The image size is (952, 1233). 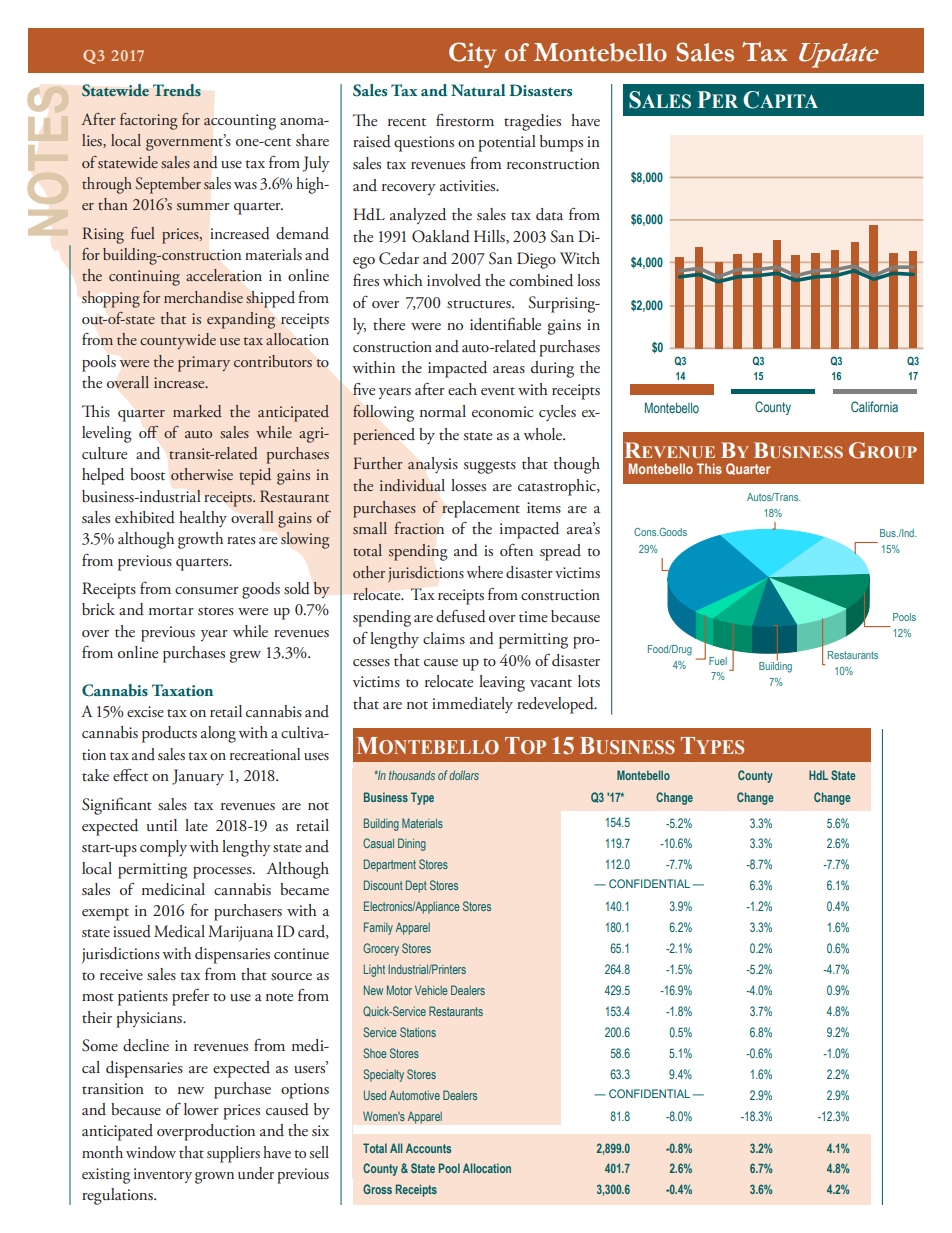 I want to click on Trends, so click(x=177, y=90).
